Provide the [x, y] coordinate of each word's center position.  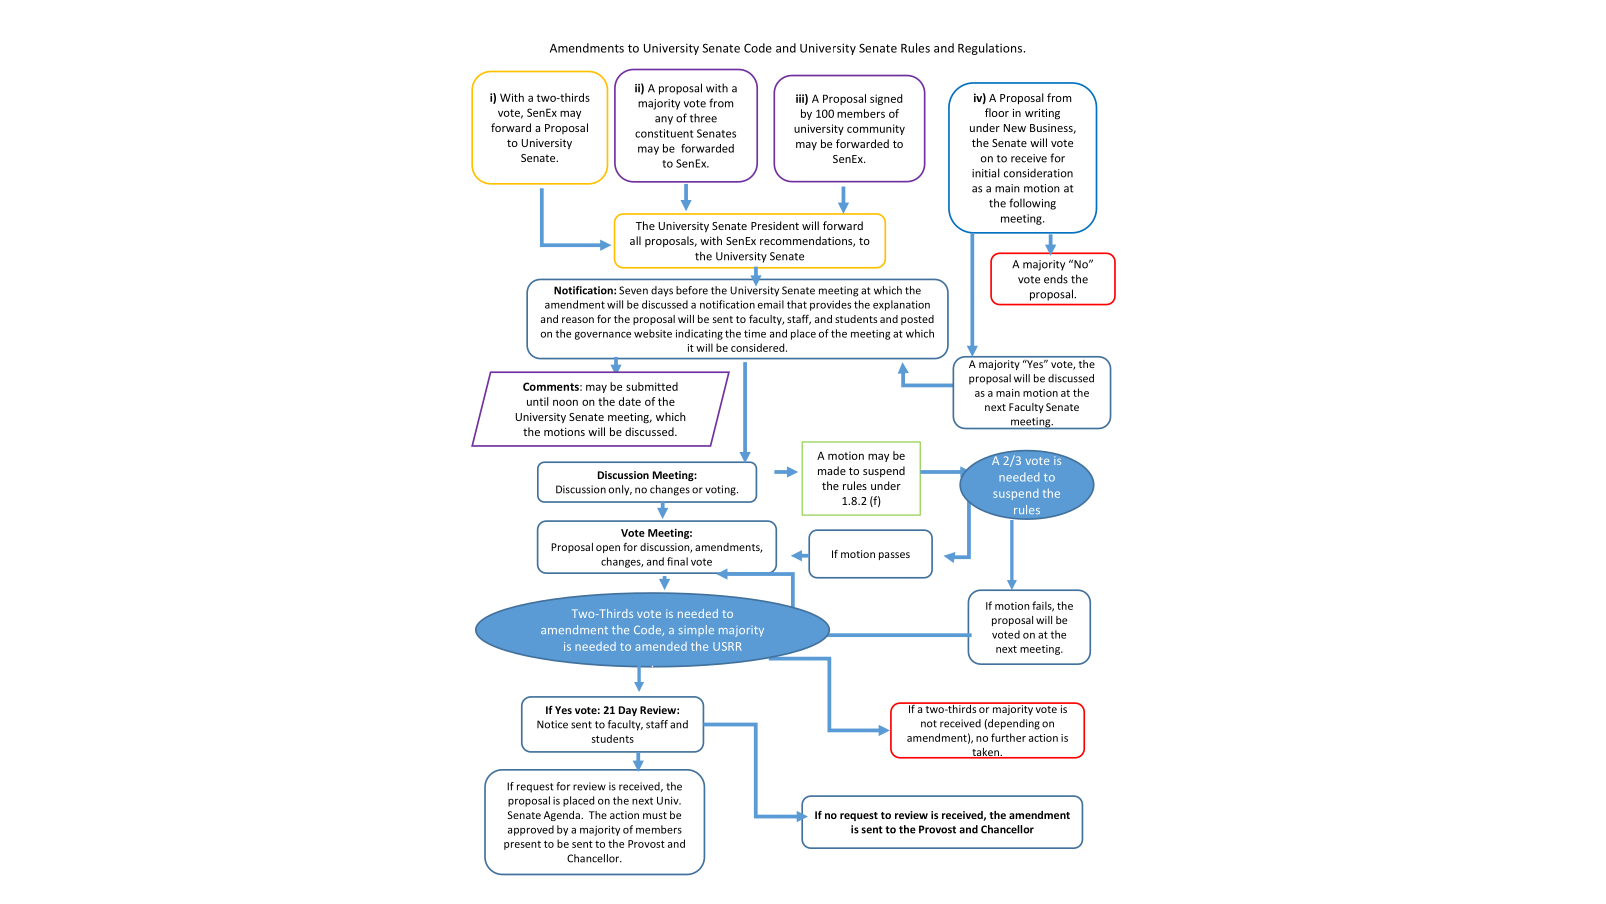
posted [917, 320]
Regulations [991, 49]
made [832, 470]
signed [886, 99]
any [664, 120]
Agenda [563, 816]
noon [565, 403]
